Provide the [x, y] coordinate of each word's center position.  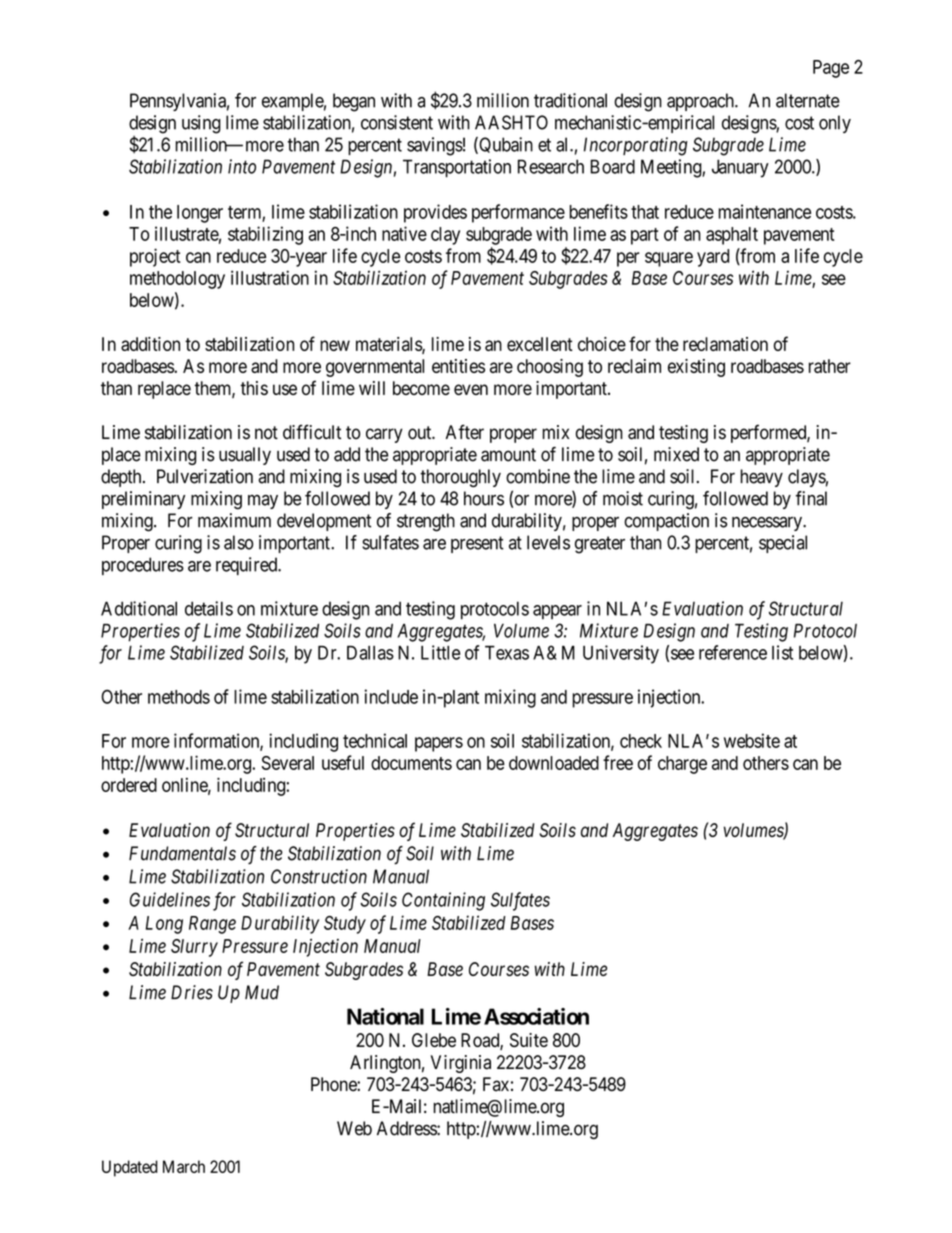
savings [435, 146]
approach [701, 102]
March [184, 1166]
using [201, 124]
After [465, 432]
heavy [762, 478]
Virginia [461, 1064]
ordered [129, 785]
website [752, 740]
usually [245, 456]
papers [439, 744]
